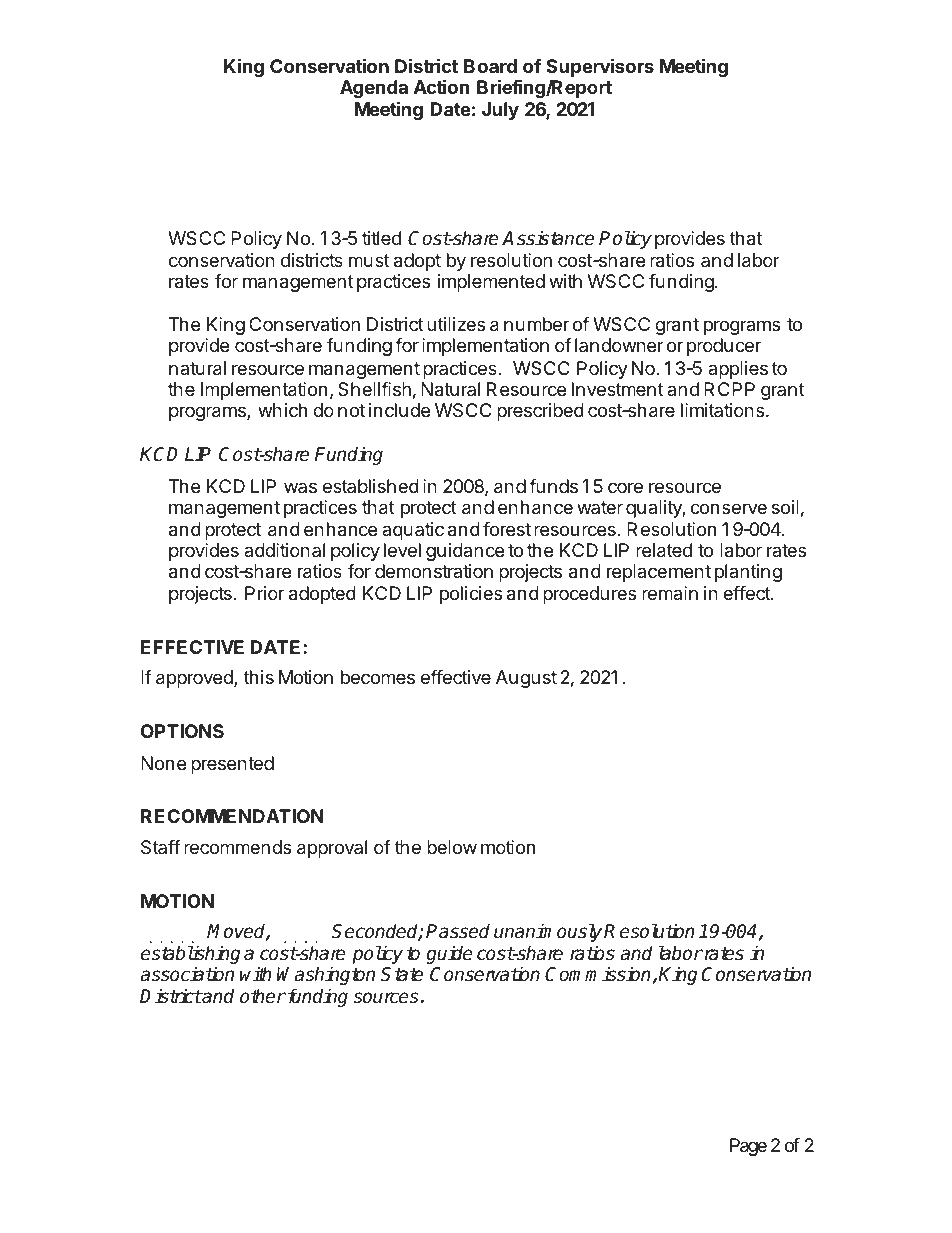  I want to click on establishing, so click(190, 956).
